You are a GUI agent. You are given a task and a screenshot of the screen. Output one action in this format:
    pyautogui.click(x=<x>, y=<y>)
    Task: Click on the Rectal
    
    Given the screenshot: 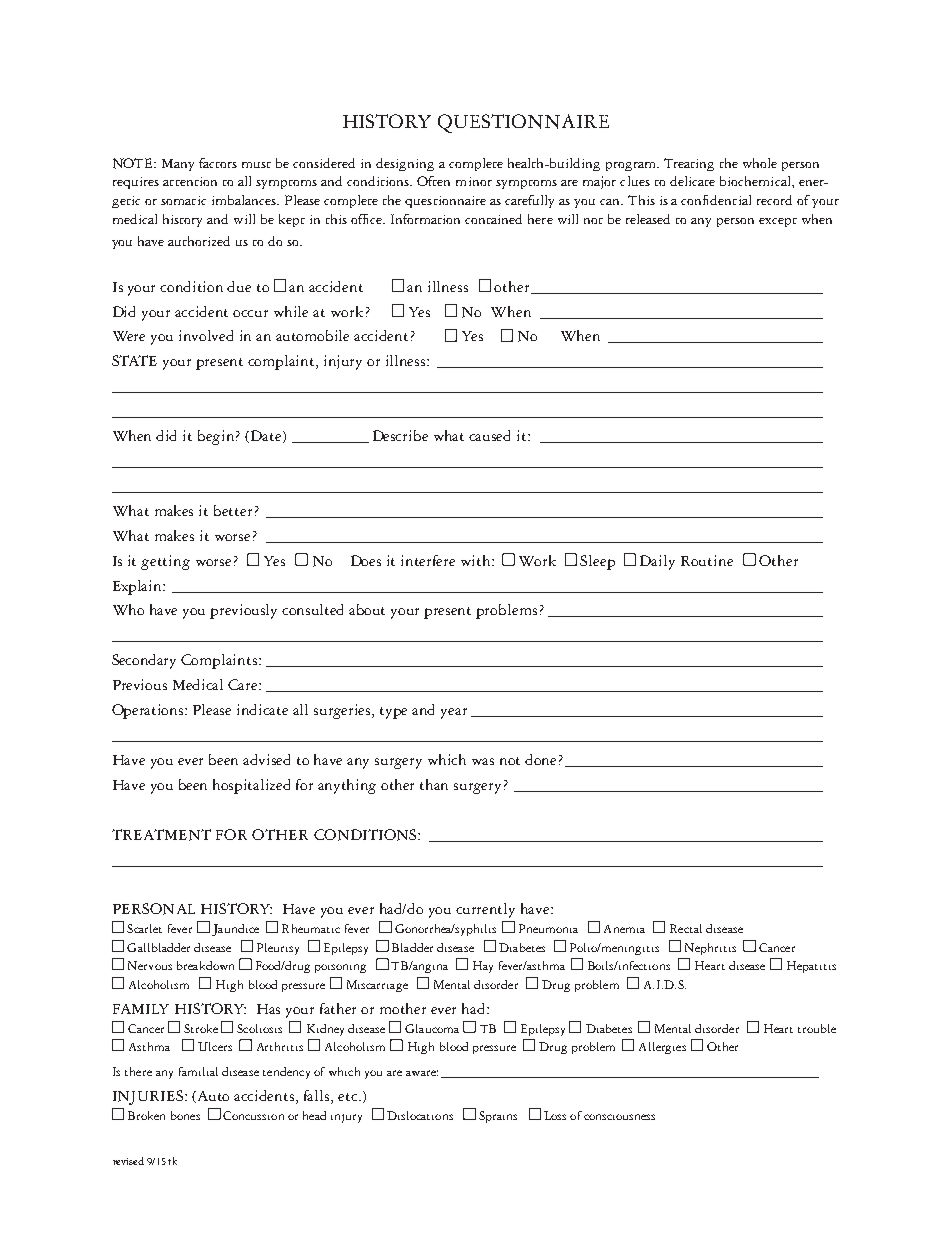 What is the action you would take?
    pyautogui.click(x=686, y=928)
